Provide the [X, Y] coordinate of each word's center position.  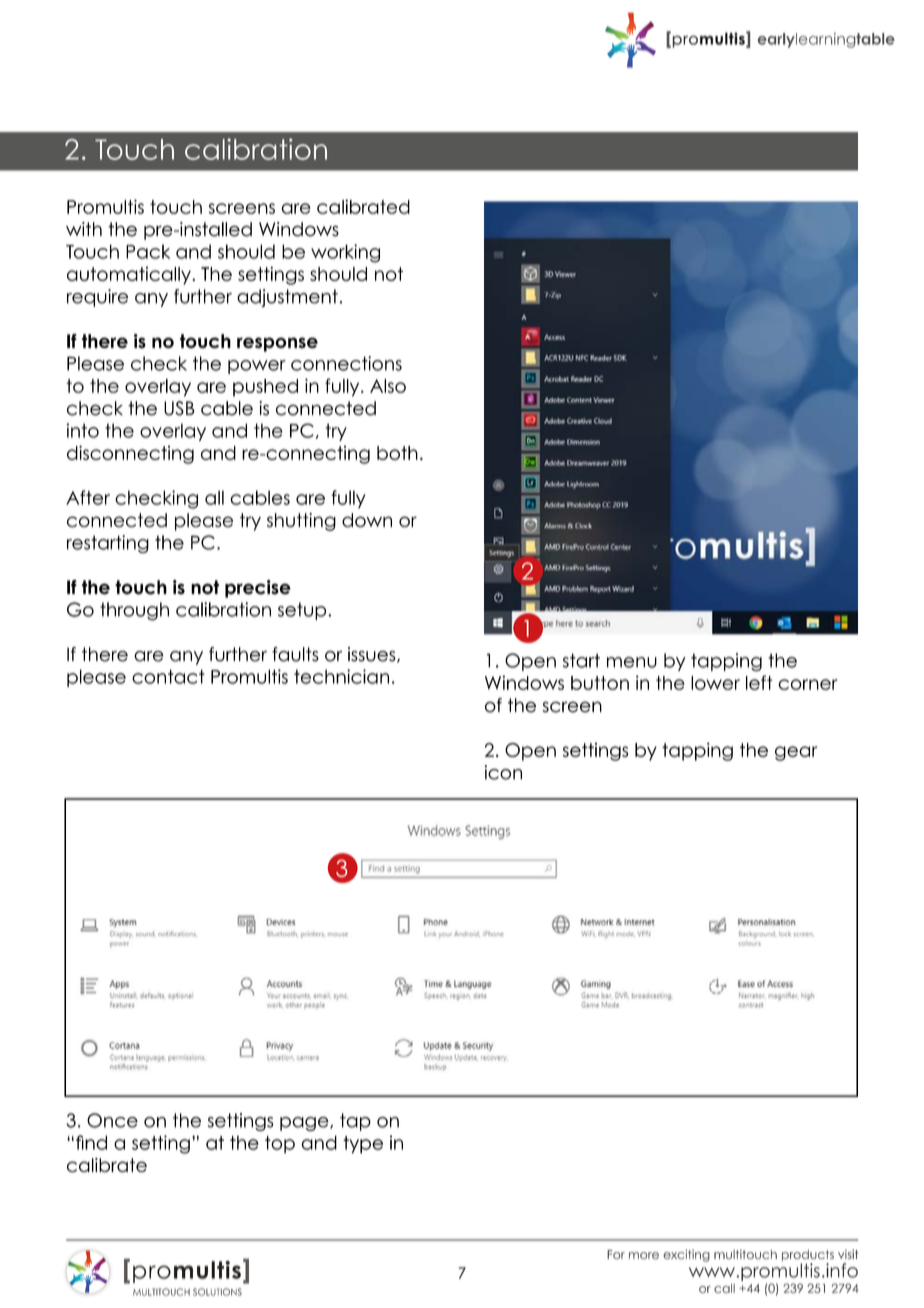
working [345, 253]
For [616, 1254]
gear [796, 753]
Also [388, 386]
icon [503, 772]
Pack [148, 251]
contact [168, 676]
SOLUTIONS [217, 1292]
